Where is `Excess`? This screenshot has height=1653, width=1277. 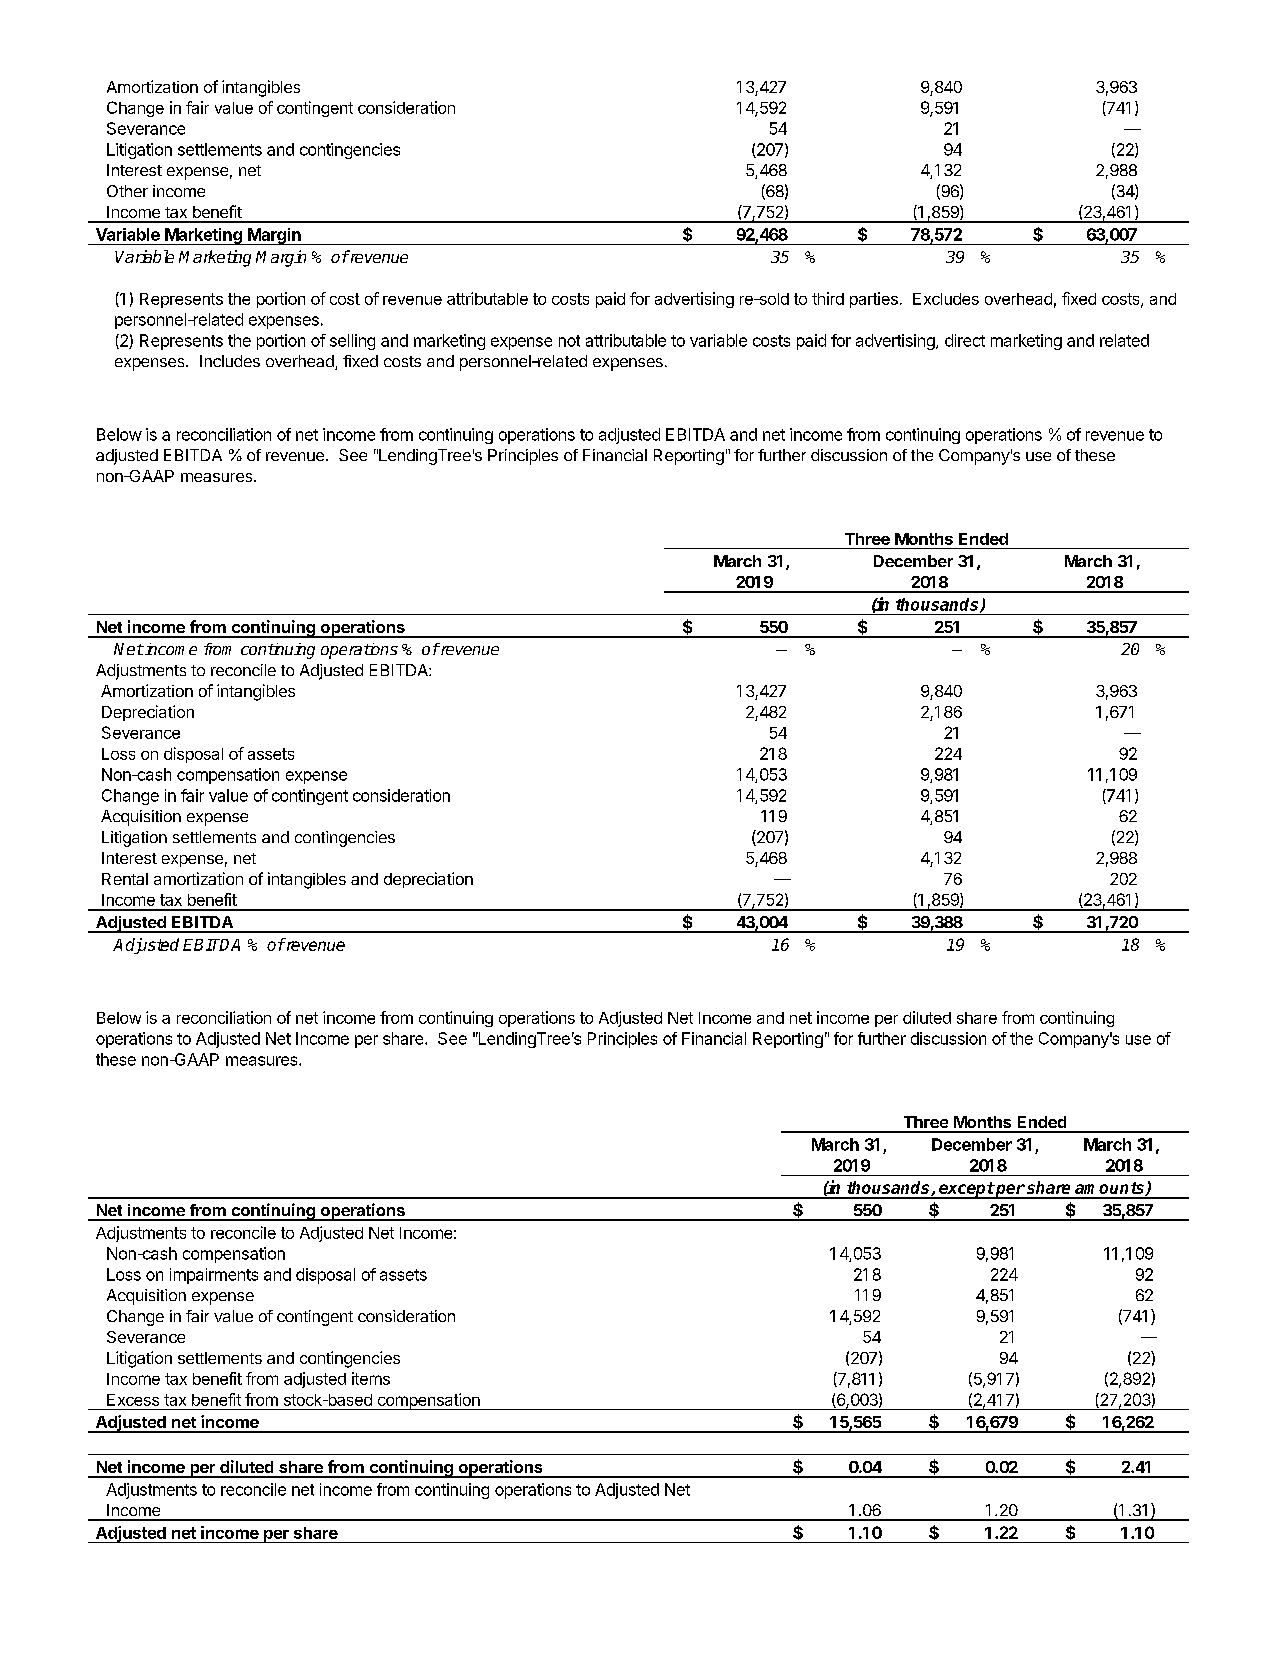
Excess is located at coordinates (133, 1400).
